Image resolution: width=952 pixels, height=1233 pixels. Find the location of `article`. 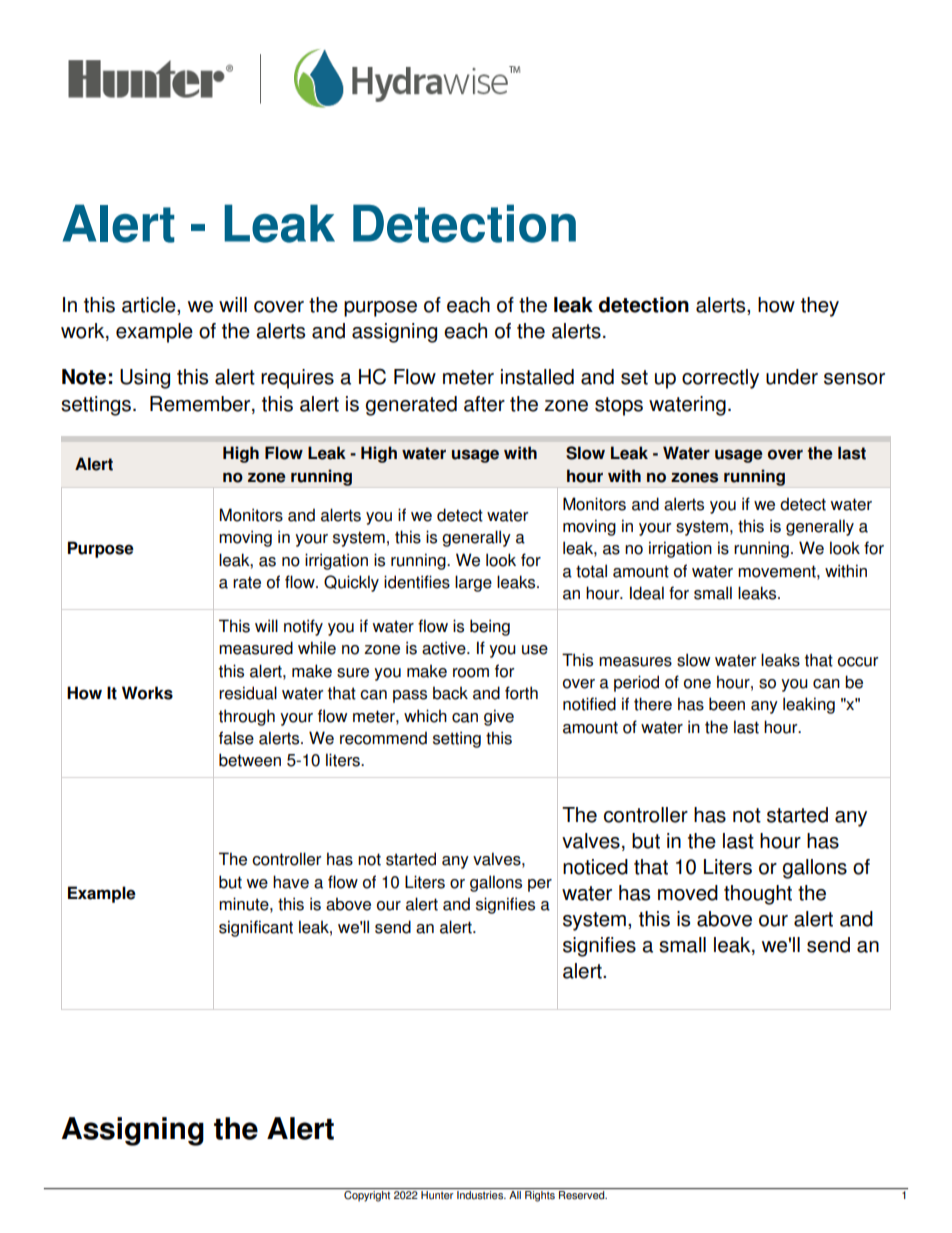

article is located at coordinates (150, 305).
